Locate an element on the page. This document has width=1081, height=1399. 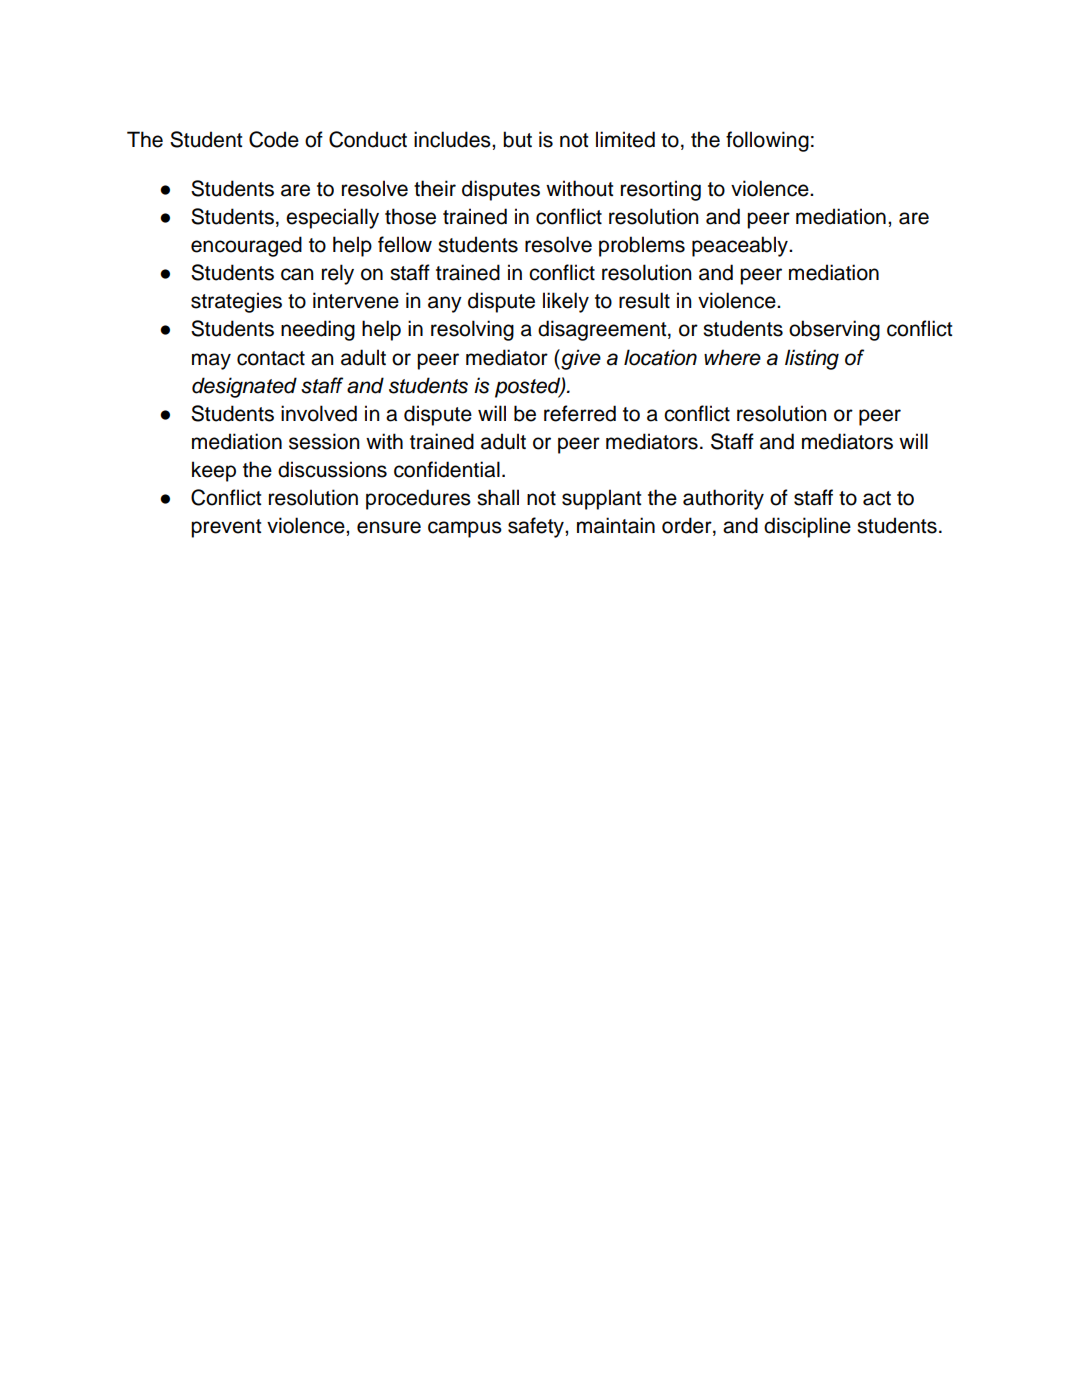
where is located at coordinates (732, 357).
